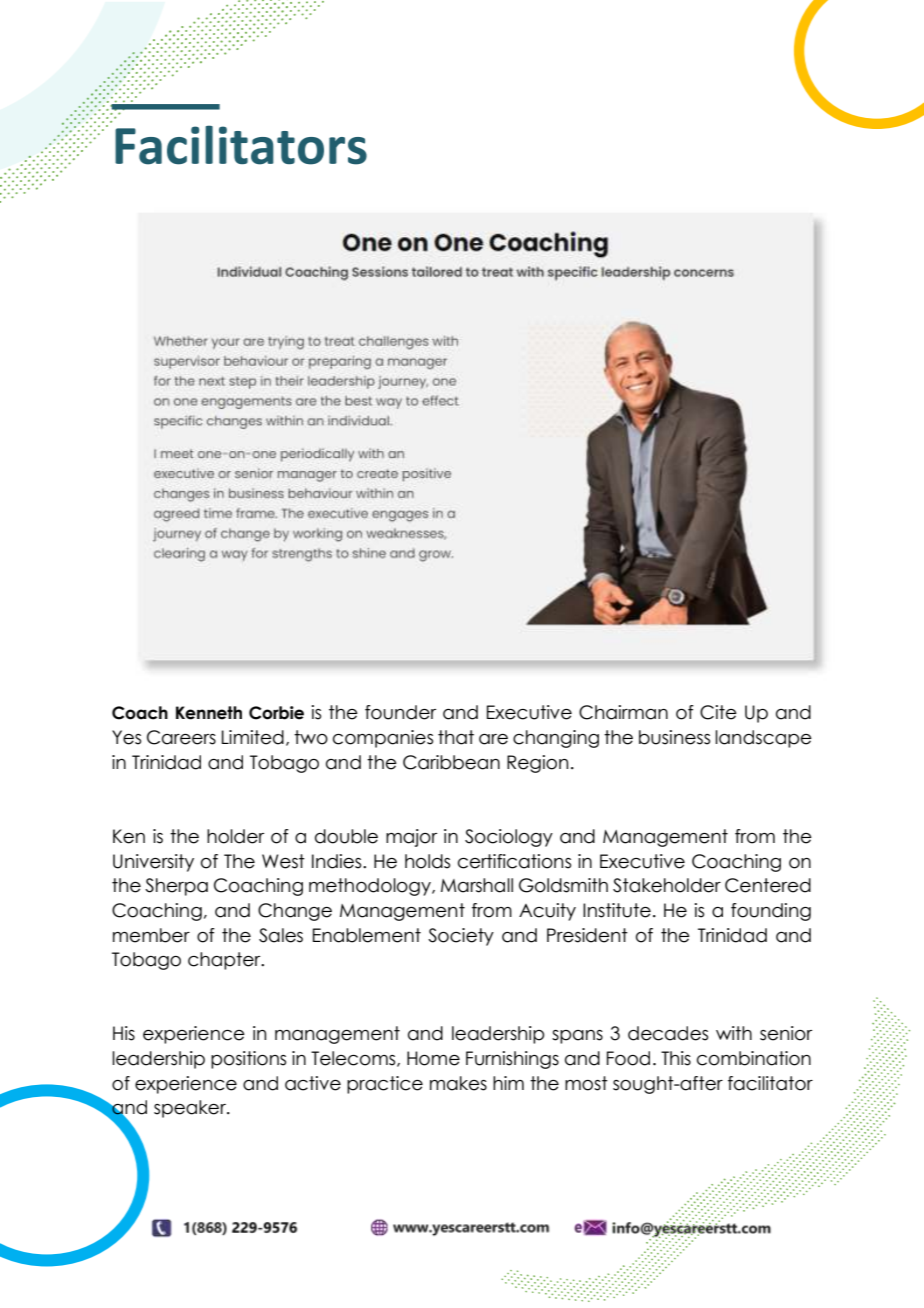 Image resolution: width=924 pixels, height=1308 pixels. What do you see at coordinates (509, 838) in the document?
I see `Sociology` at bounding box center [509, 838].
